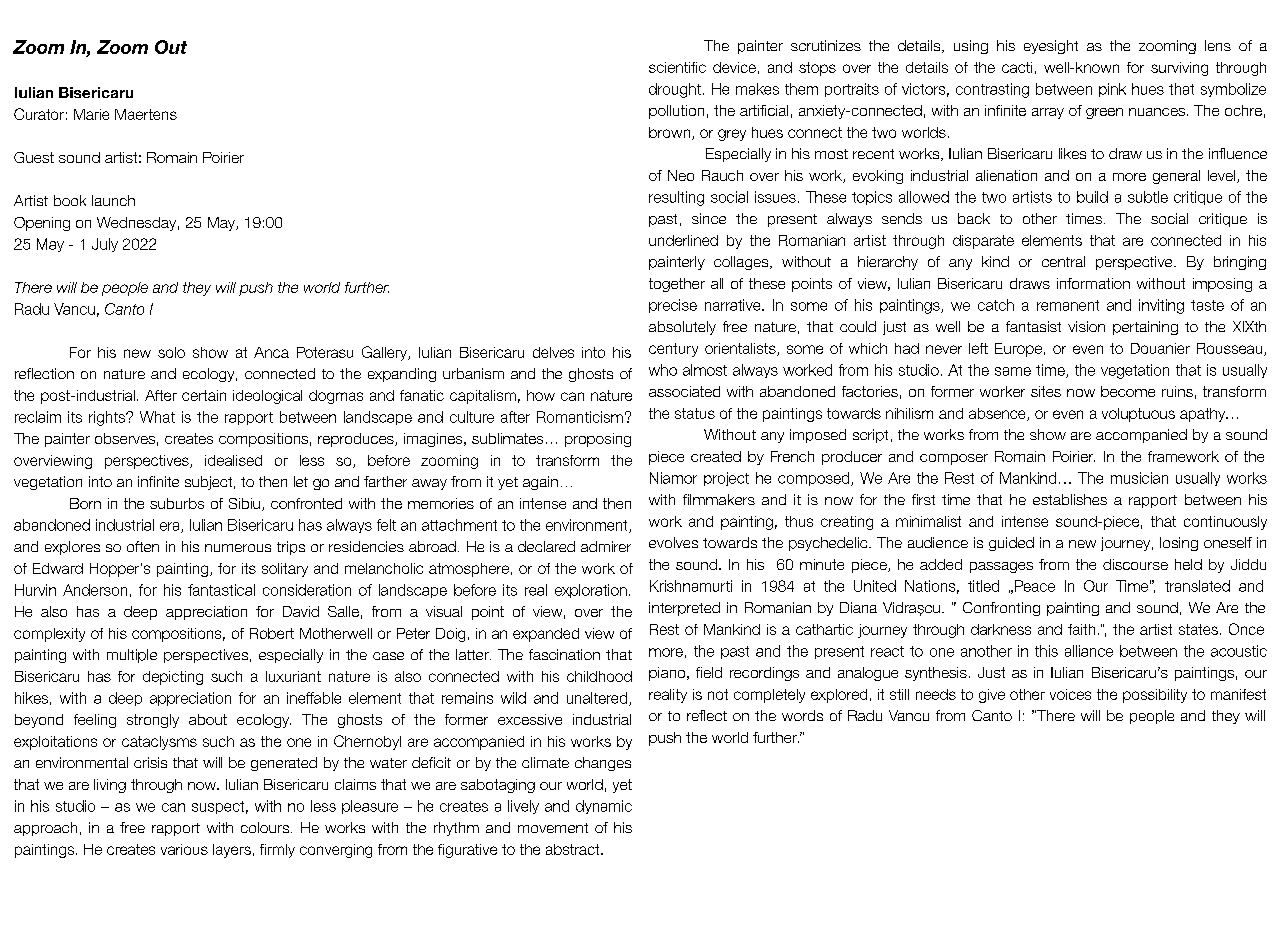 The height and width of the screenshot is (932, 1288). What do you see at coordinates (91, 114) in the screenshot?
I see `Marie` at bounding box center [91, 114].
